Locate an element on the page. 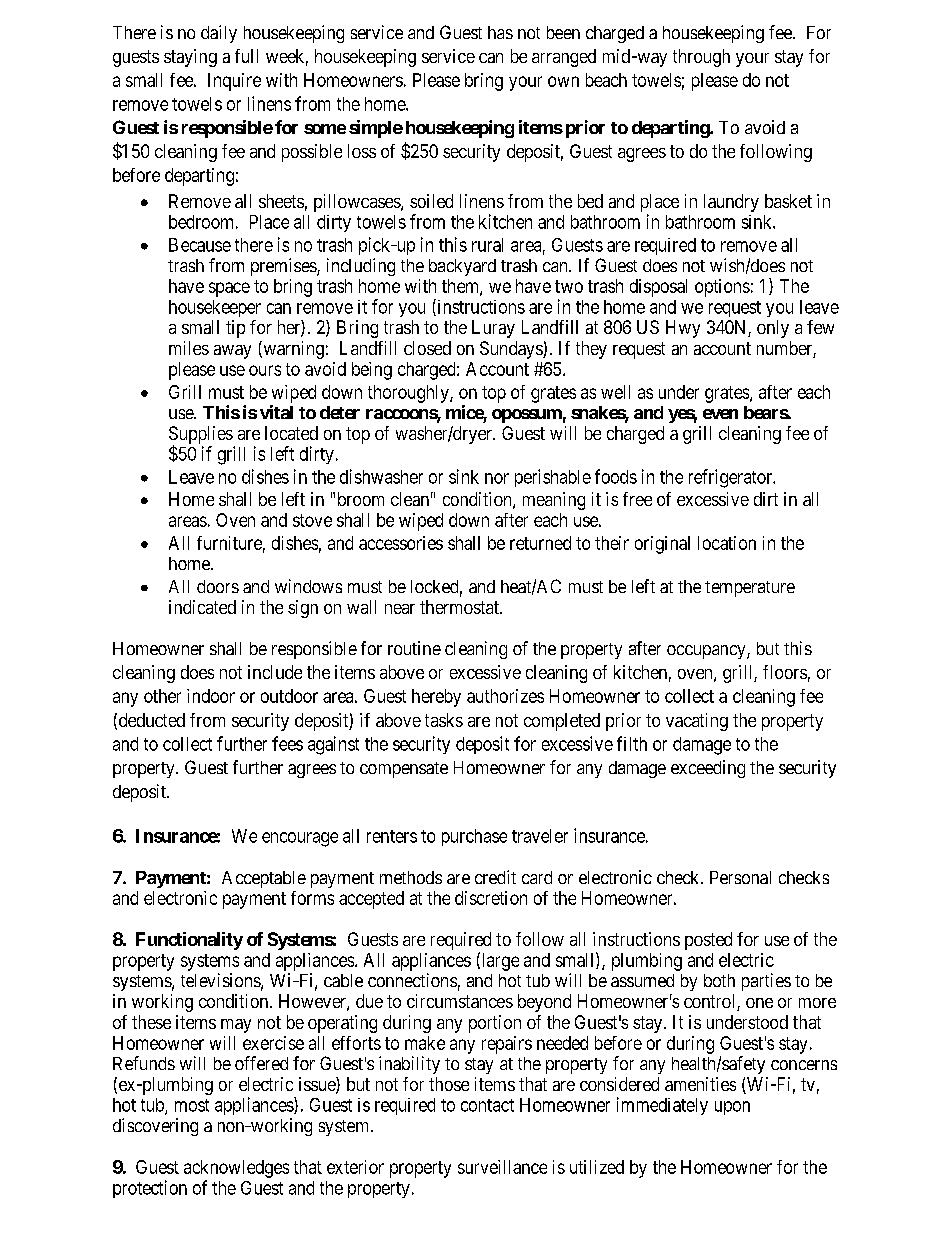 Image resolution: width=952 pixels, height=1233 pixels. Sundays is located at coordinates (512, 350).
